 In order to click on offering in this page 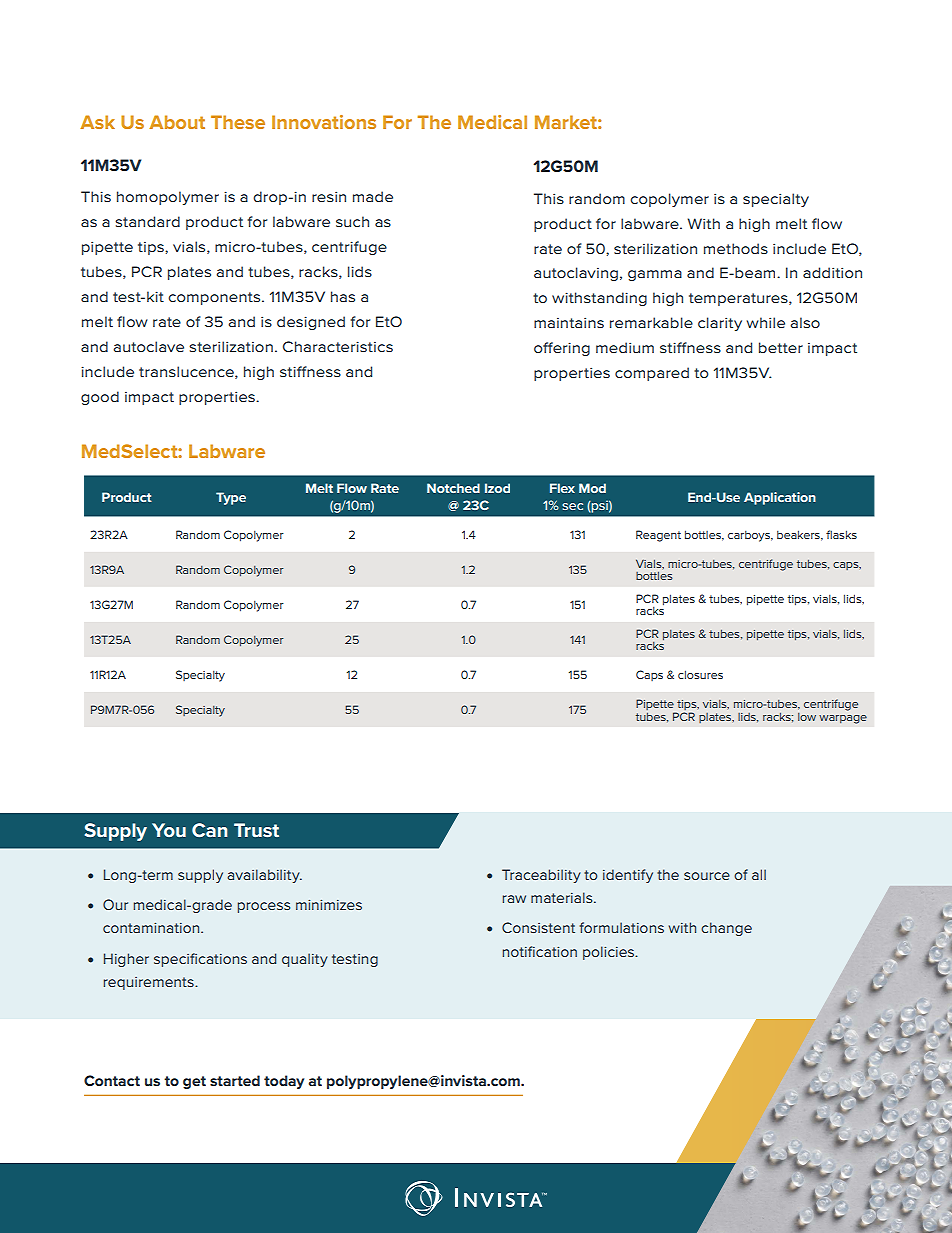, I will do `click(562, 349)`.
